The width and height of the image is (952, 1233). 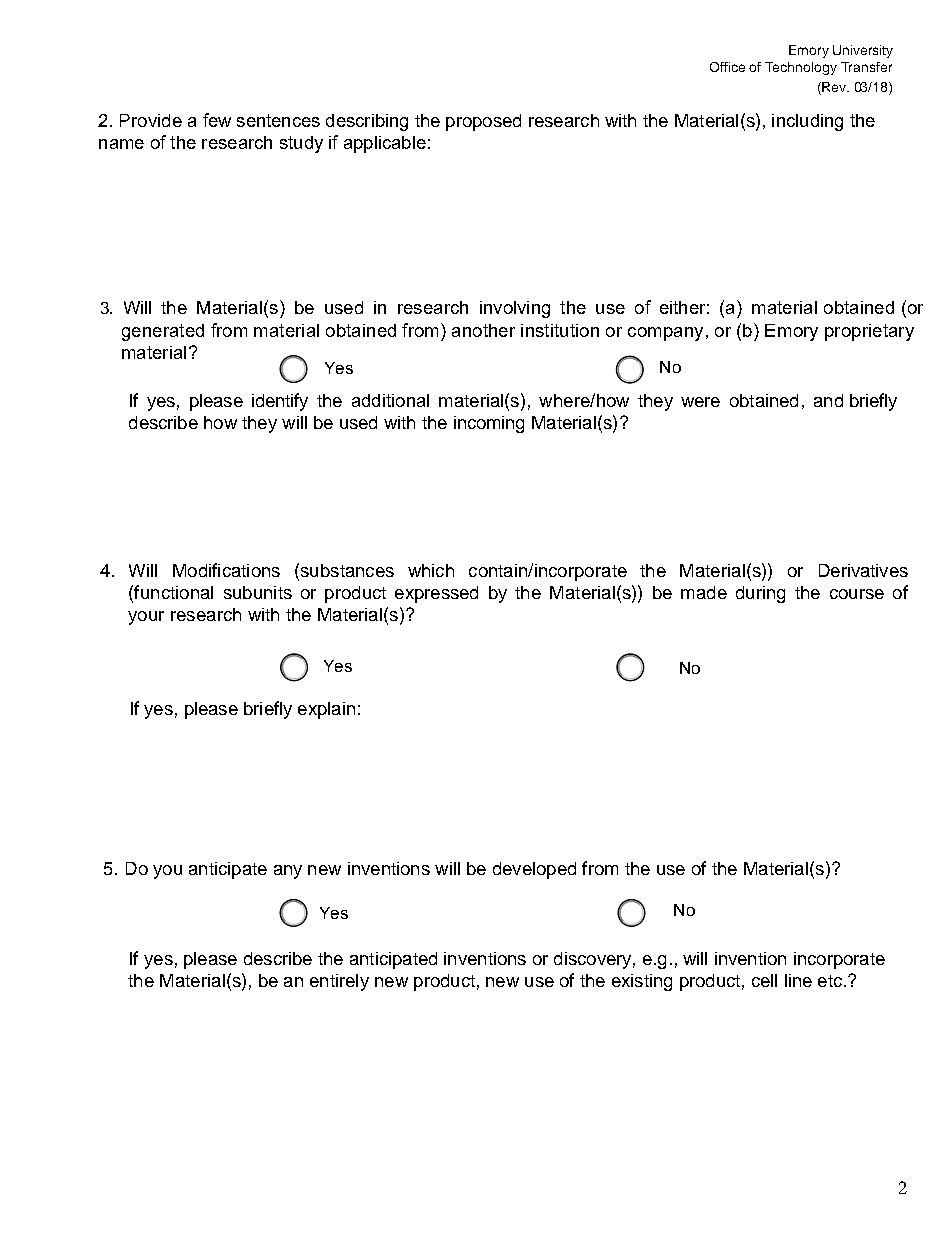 I want to click on which, so click(x=431, y=570).
